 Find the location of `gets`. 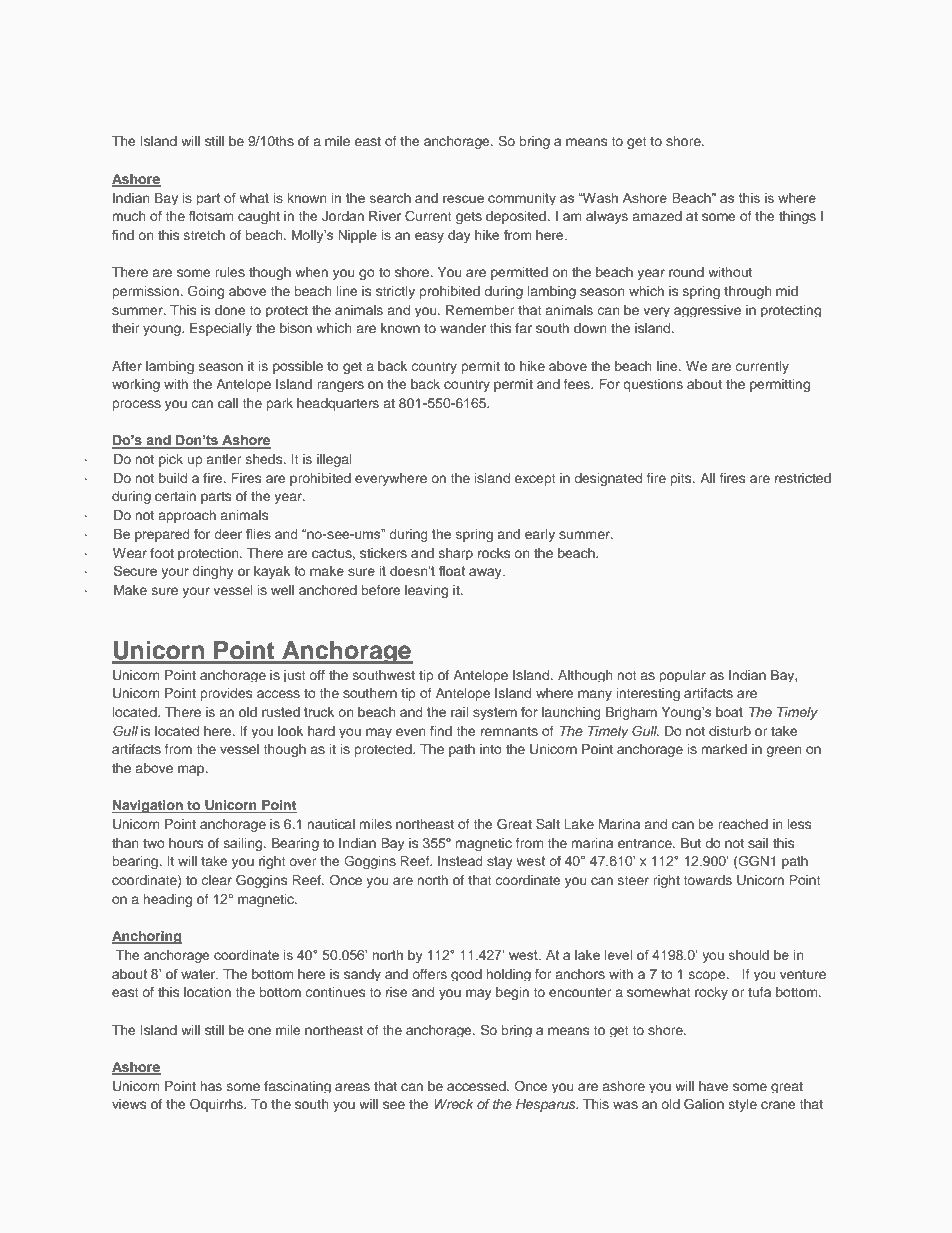

gets is located at coordinates (469, 218).
